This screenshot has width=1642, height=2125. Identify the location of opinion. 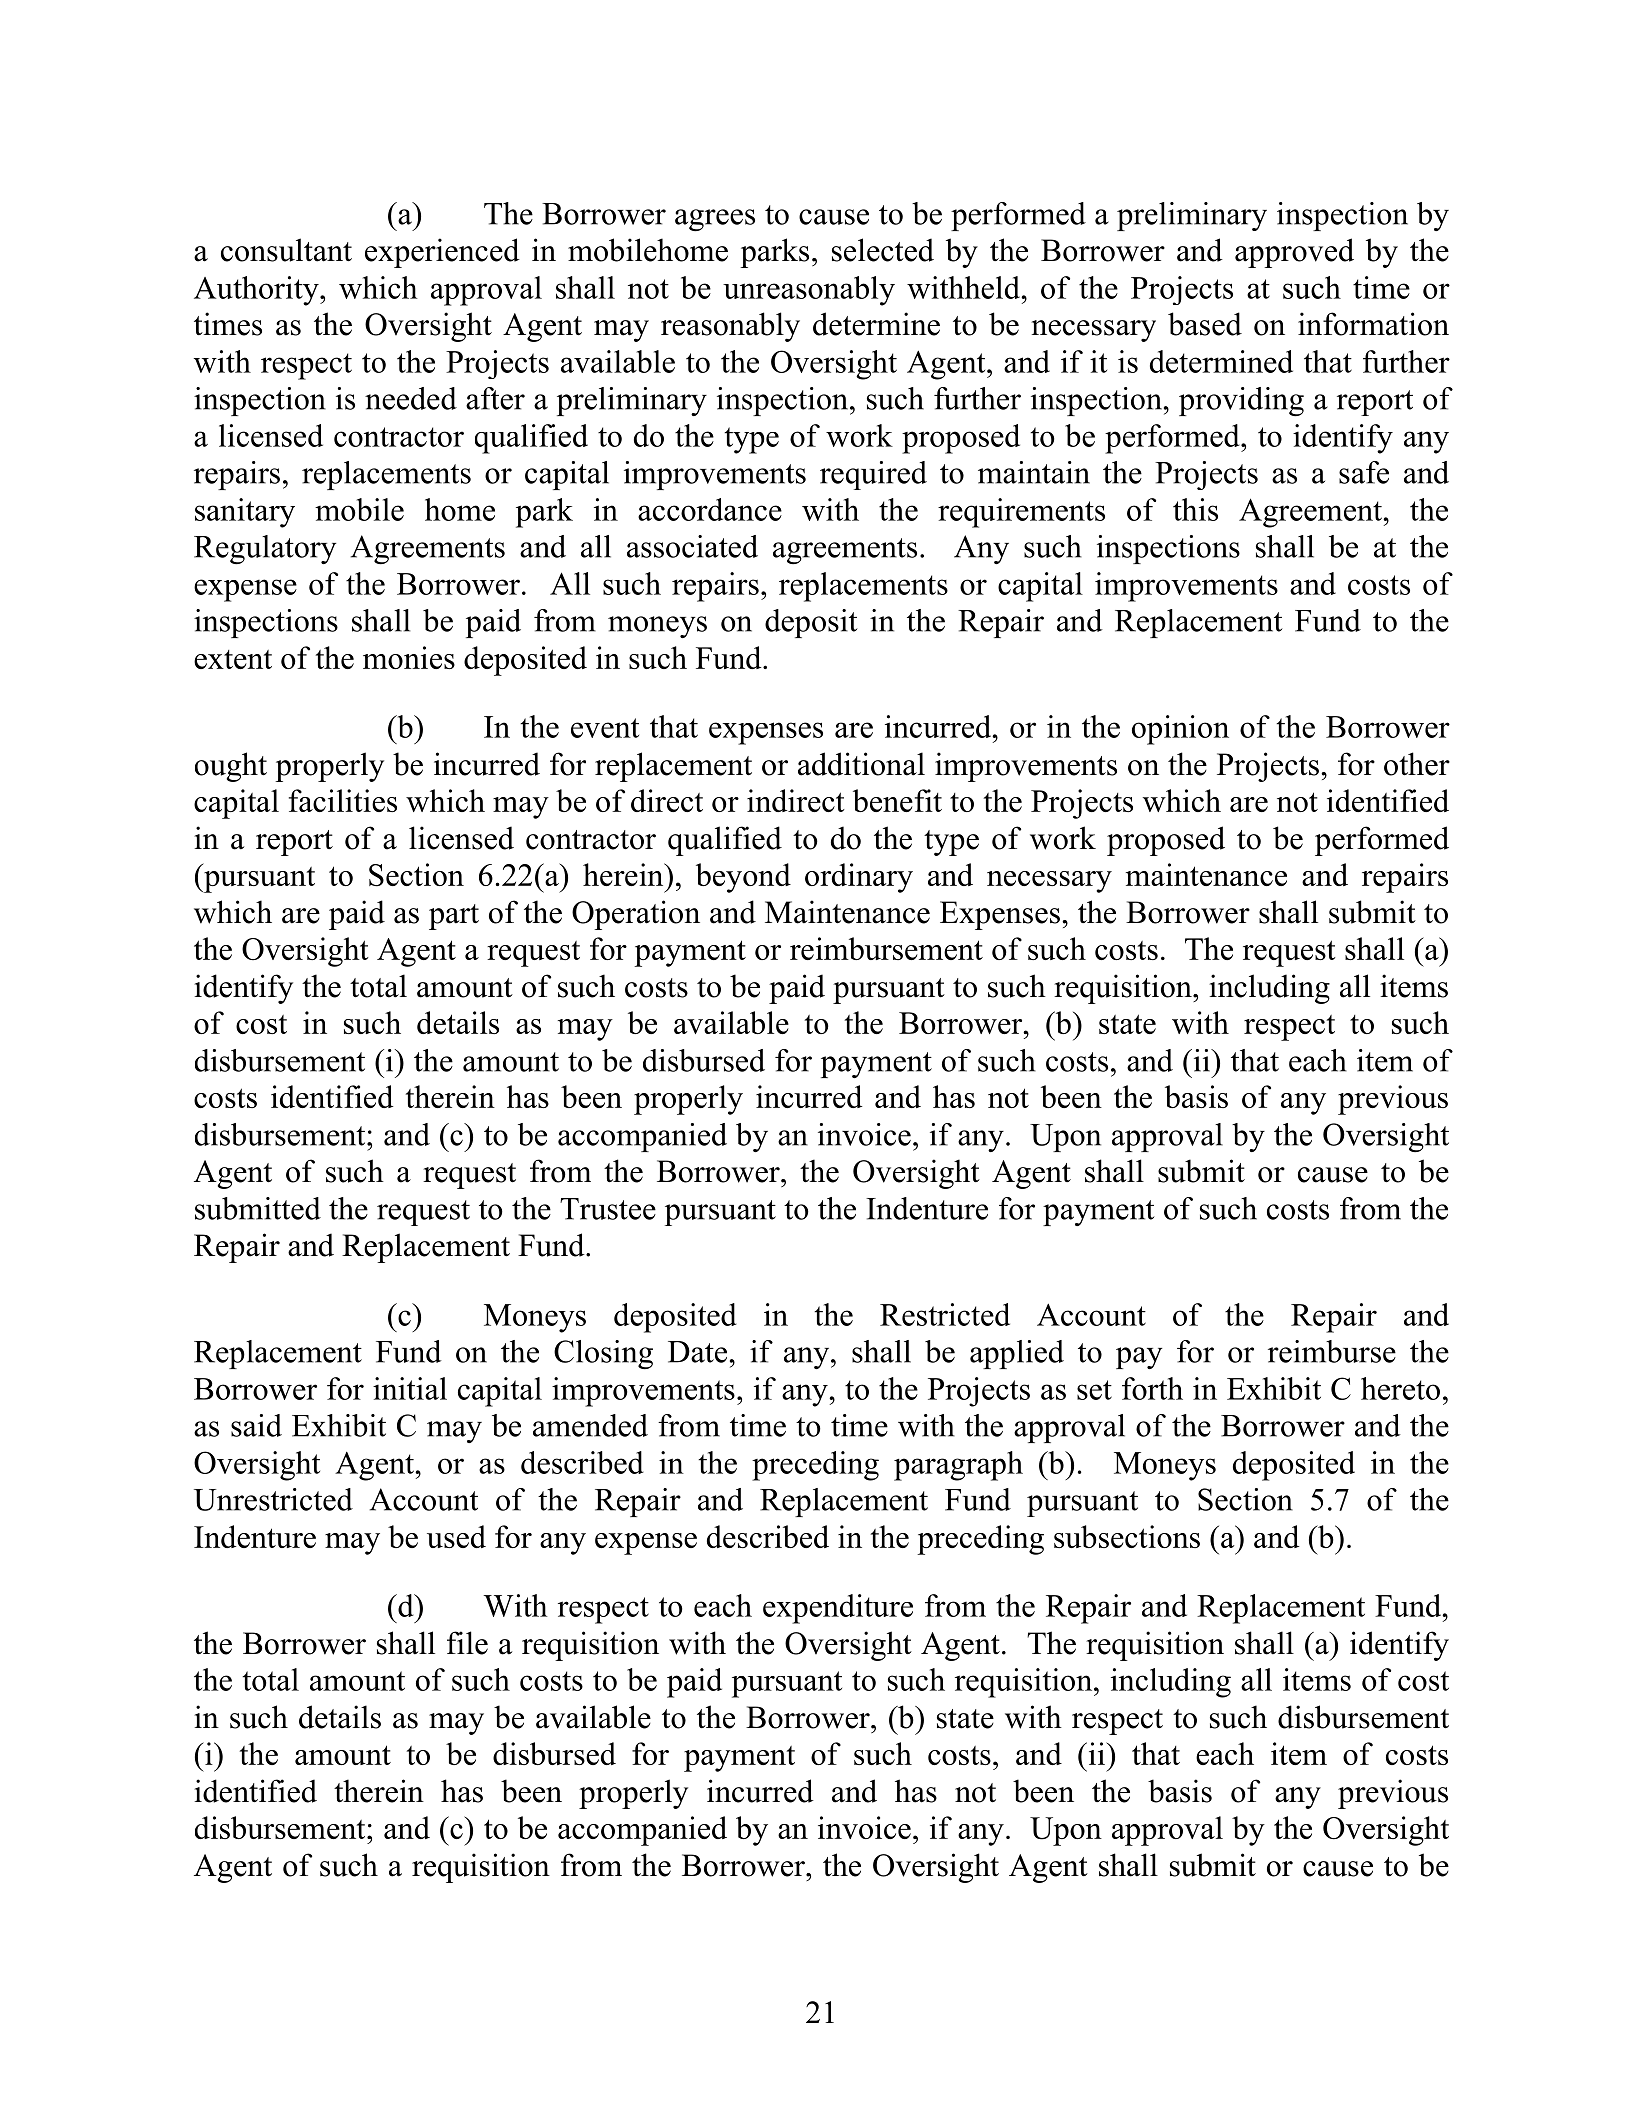
(1180, 730).
